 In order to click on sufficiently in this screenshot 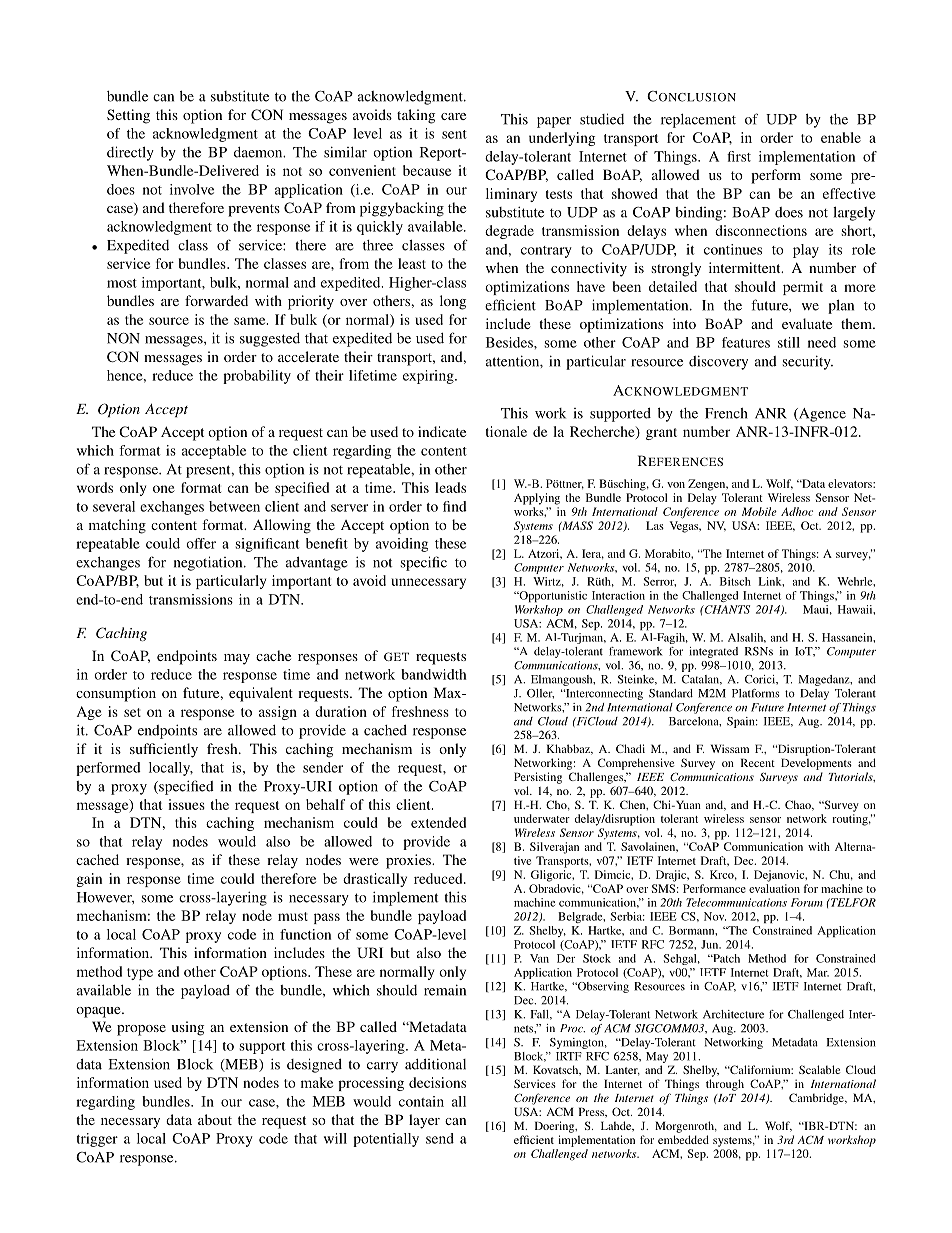, I will do `click(164, 750)`.
